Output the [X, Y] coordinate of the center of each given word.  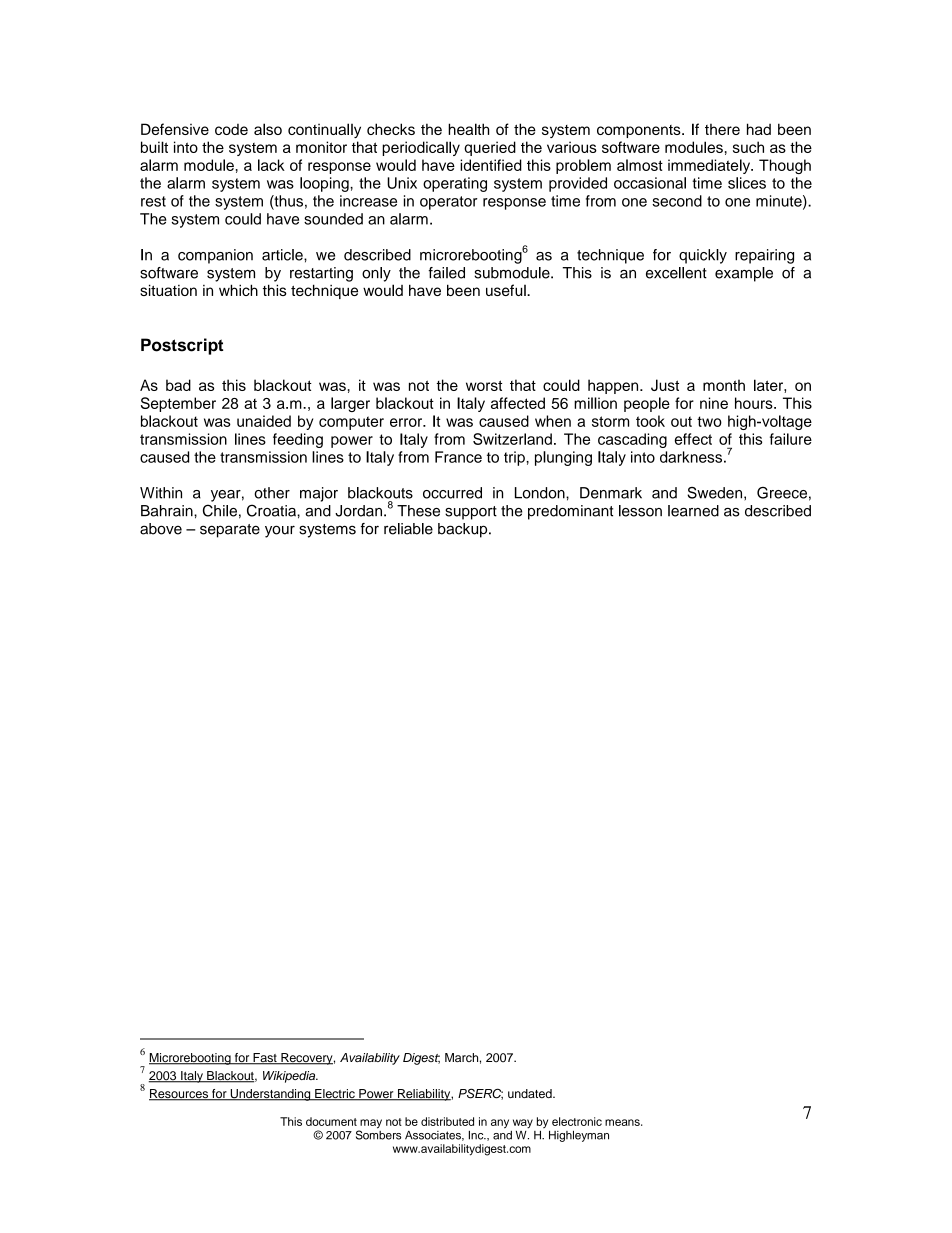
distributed [447, 1121]
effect [693, 439]
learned [693, 511]
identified [491, 165]
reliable [408, 529]
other [272, 493]
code [231, 129]
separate [230, 531]
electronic [577, 1121]
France [458, 457]
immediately [710, 166]
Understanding [270, 1095]
